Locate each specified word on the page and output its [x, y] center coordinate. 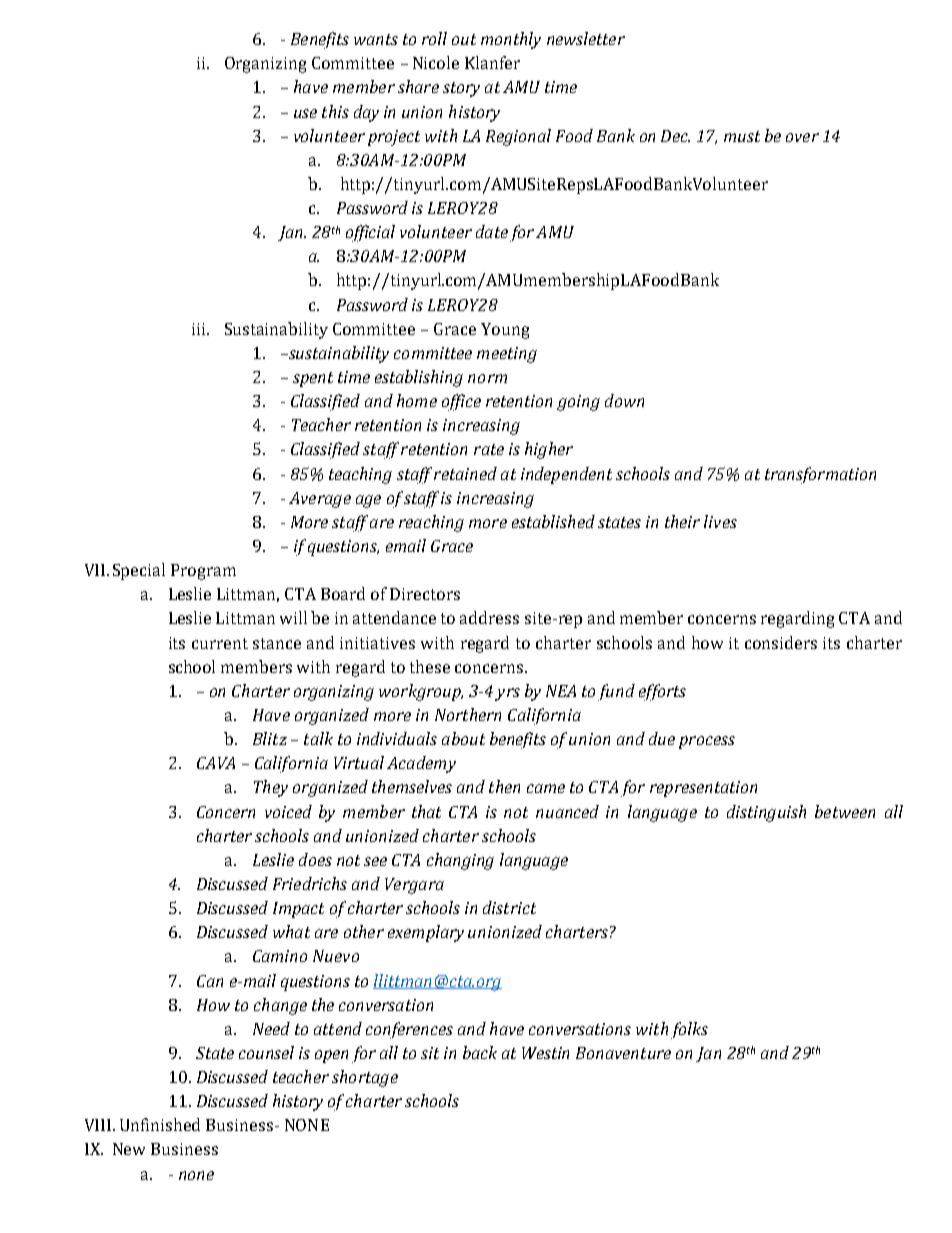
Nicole [436, 62]
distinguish [766, 813]
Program [203, 572]
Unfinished [160, 1124]
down [624, 400]
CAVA [216, 763]
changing [460, 861]
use [305, 113]
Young [505, 331]
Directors [425, 594]
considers [781, 642]
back [480, 1052]
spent [313, 379]
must [742, 136]
